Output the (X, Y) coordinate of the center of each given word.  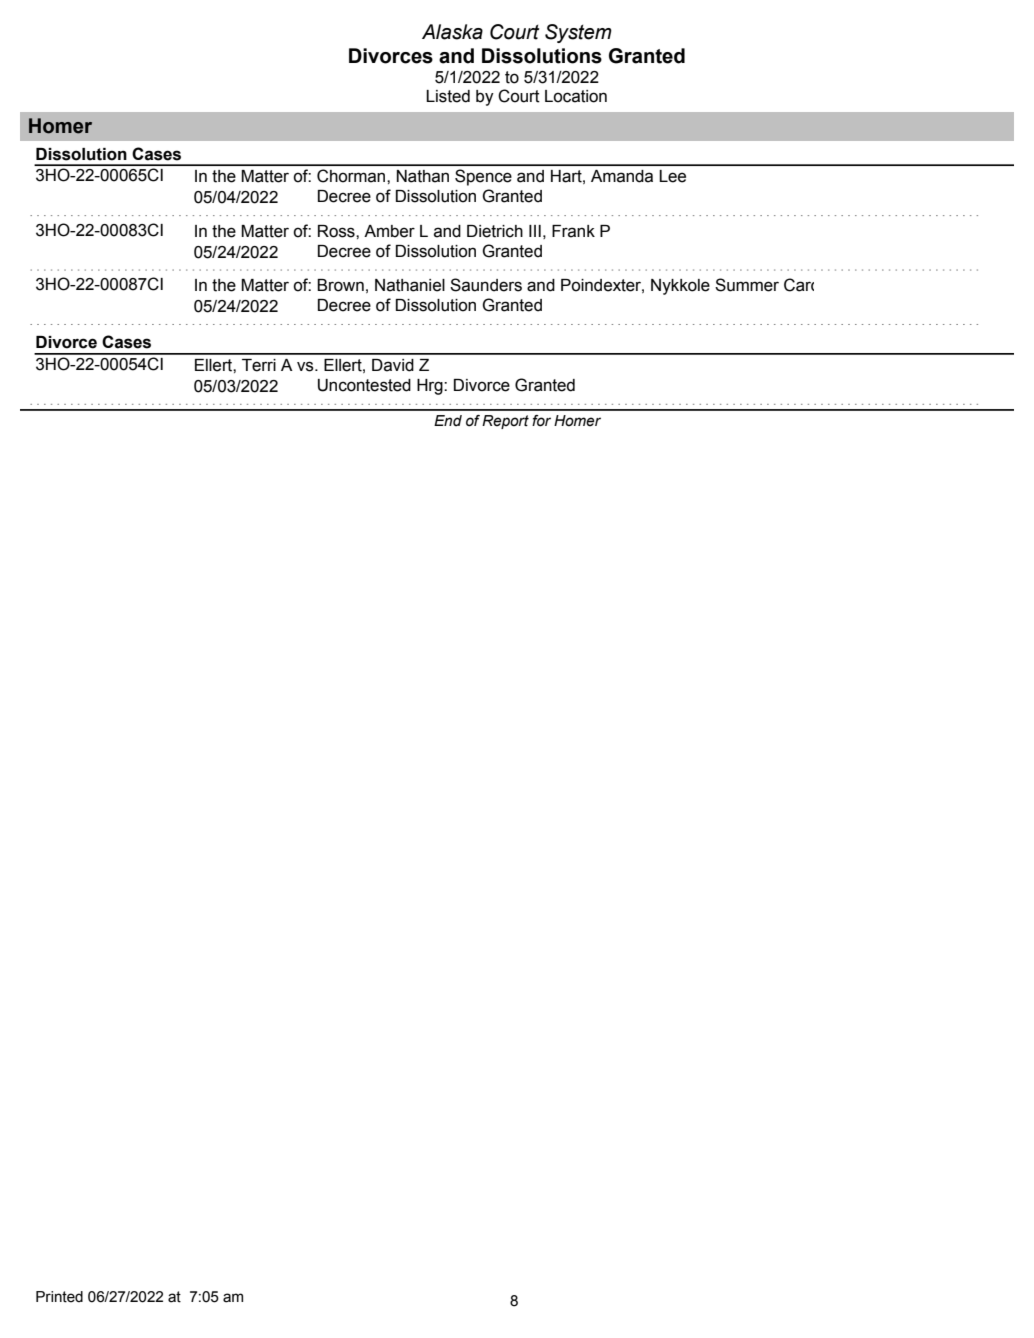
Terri (259, 365)
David (393, 365)
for (541, 421)
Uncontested (364, 385)
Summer (747, 285)
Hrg (431, 387)
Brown (340, 285)
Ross (337, 231)
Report (505, 422)
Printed (59, 1297)
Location (576, 96)
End (448, 420)
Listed (448, 96)
